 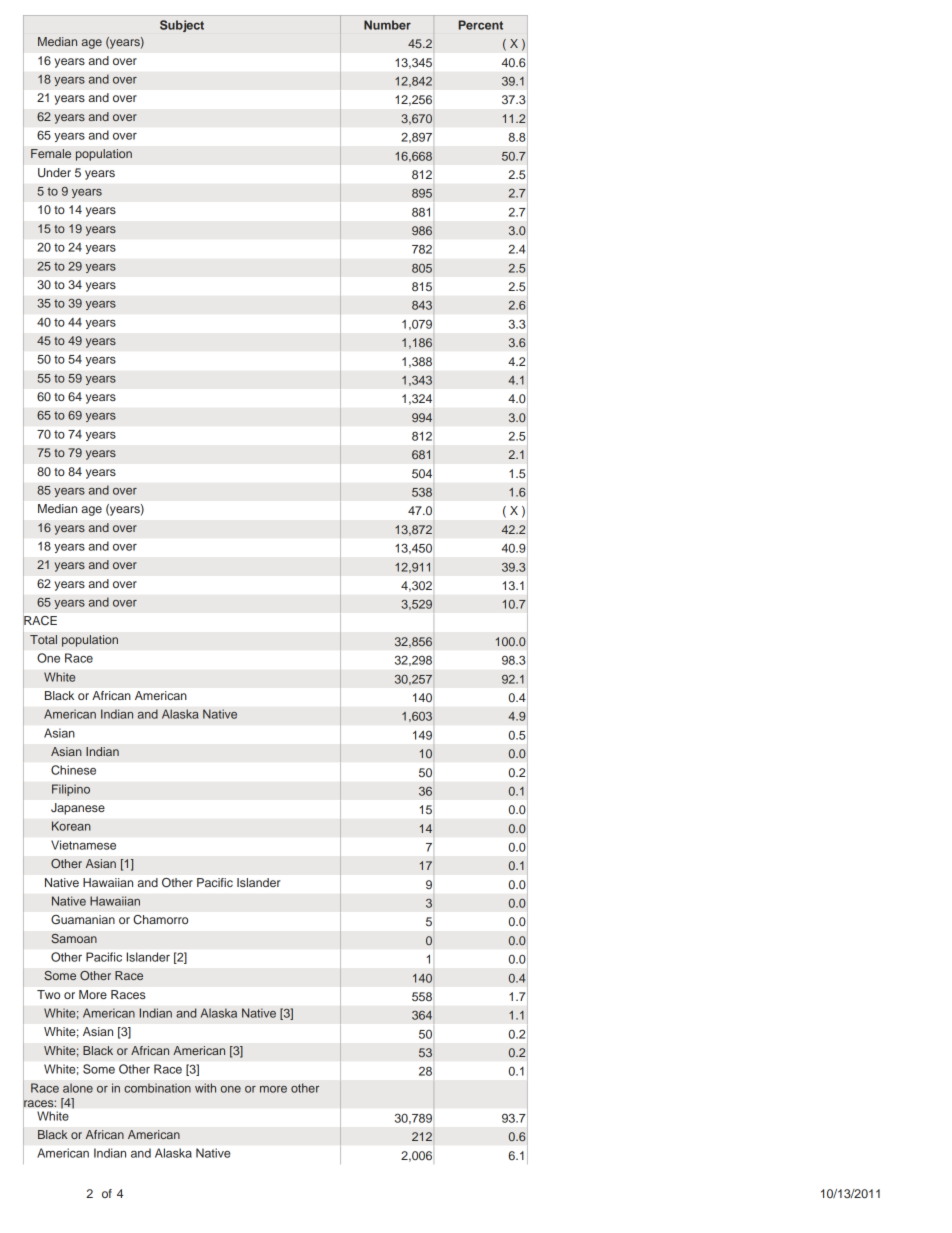 I want to click on Korean, so click(x=71, y=826).
